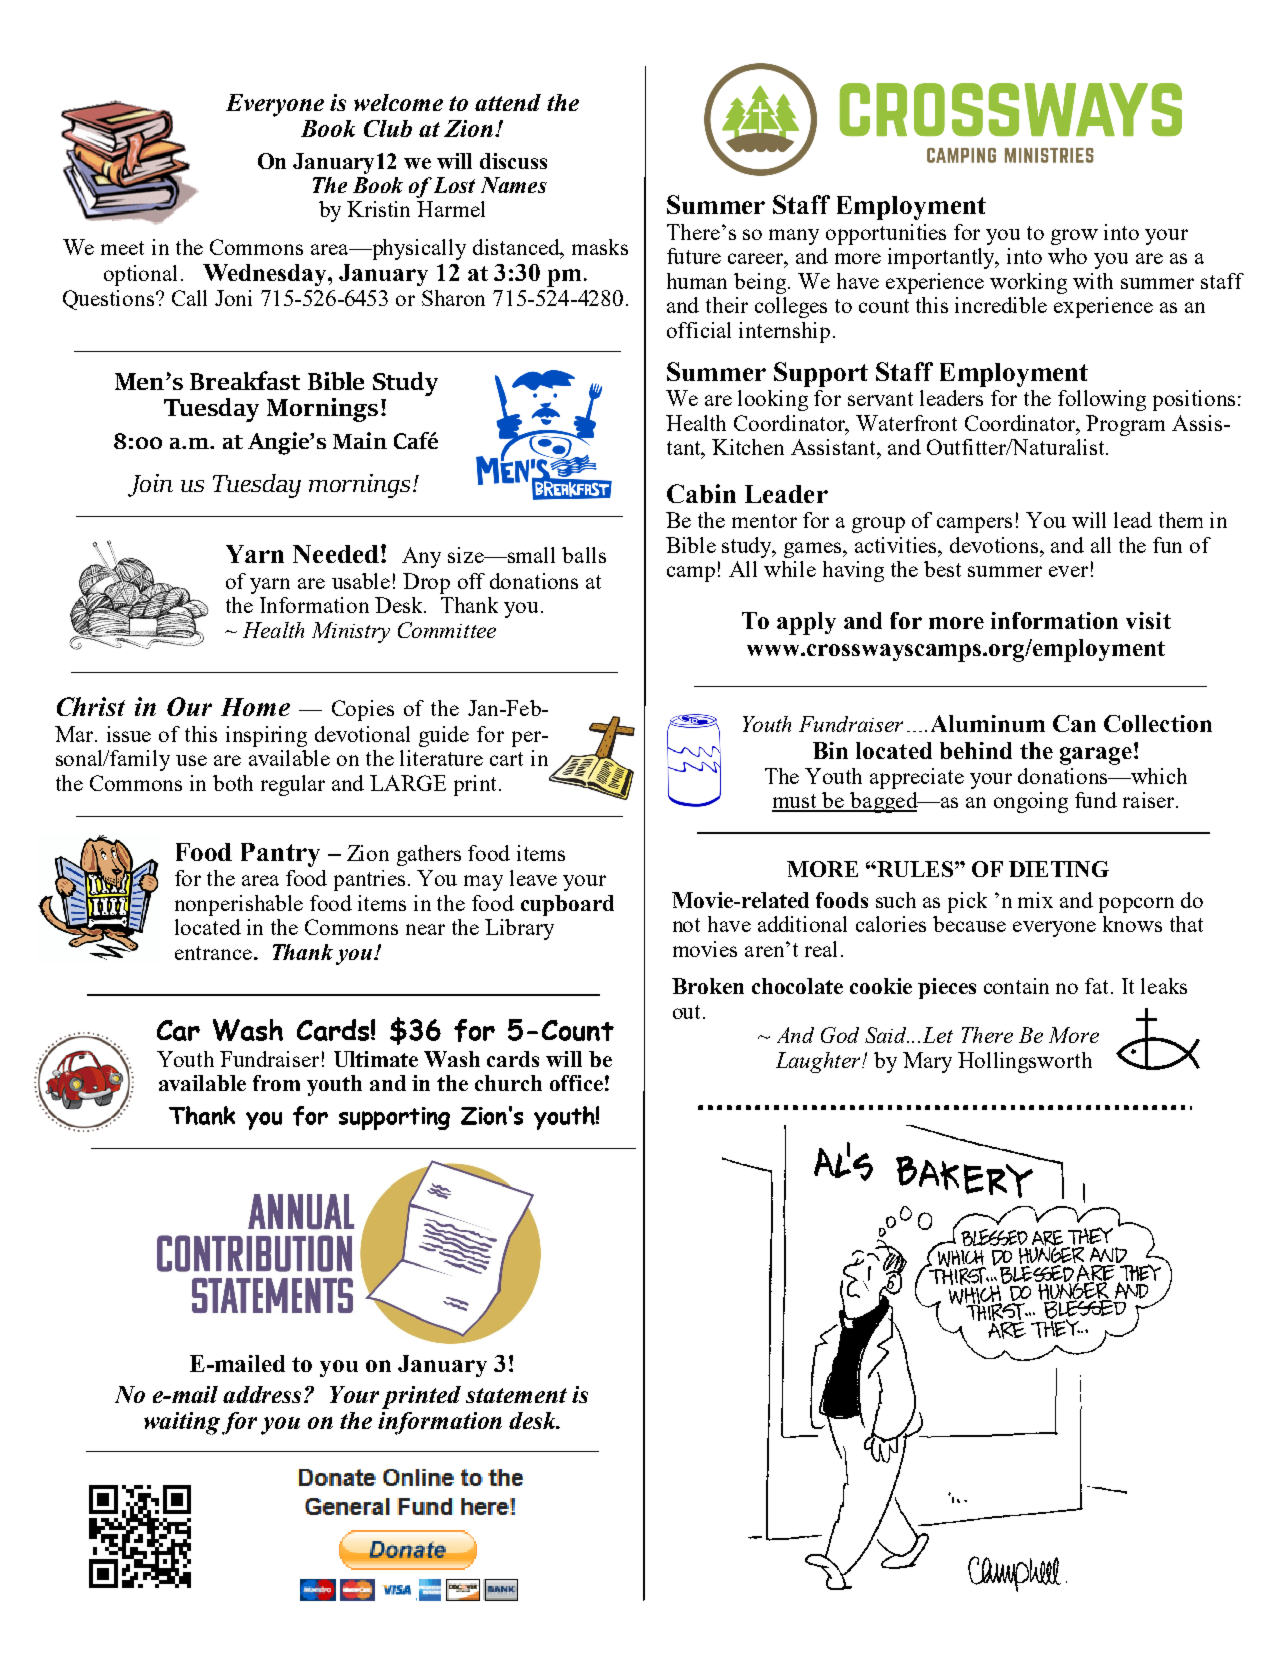 Image resolution: width=1286 pixels, height=1665 pixels. I want to click on entrance, so click(213, 953).
